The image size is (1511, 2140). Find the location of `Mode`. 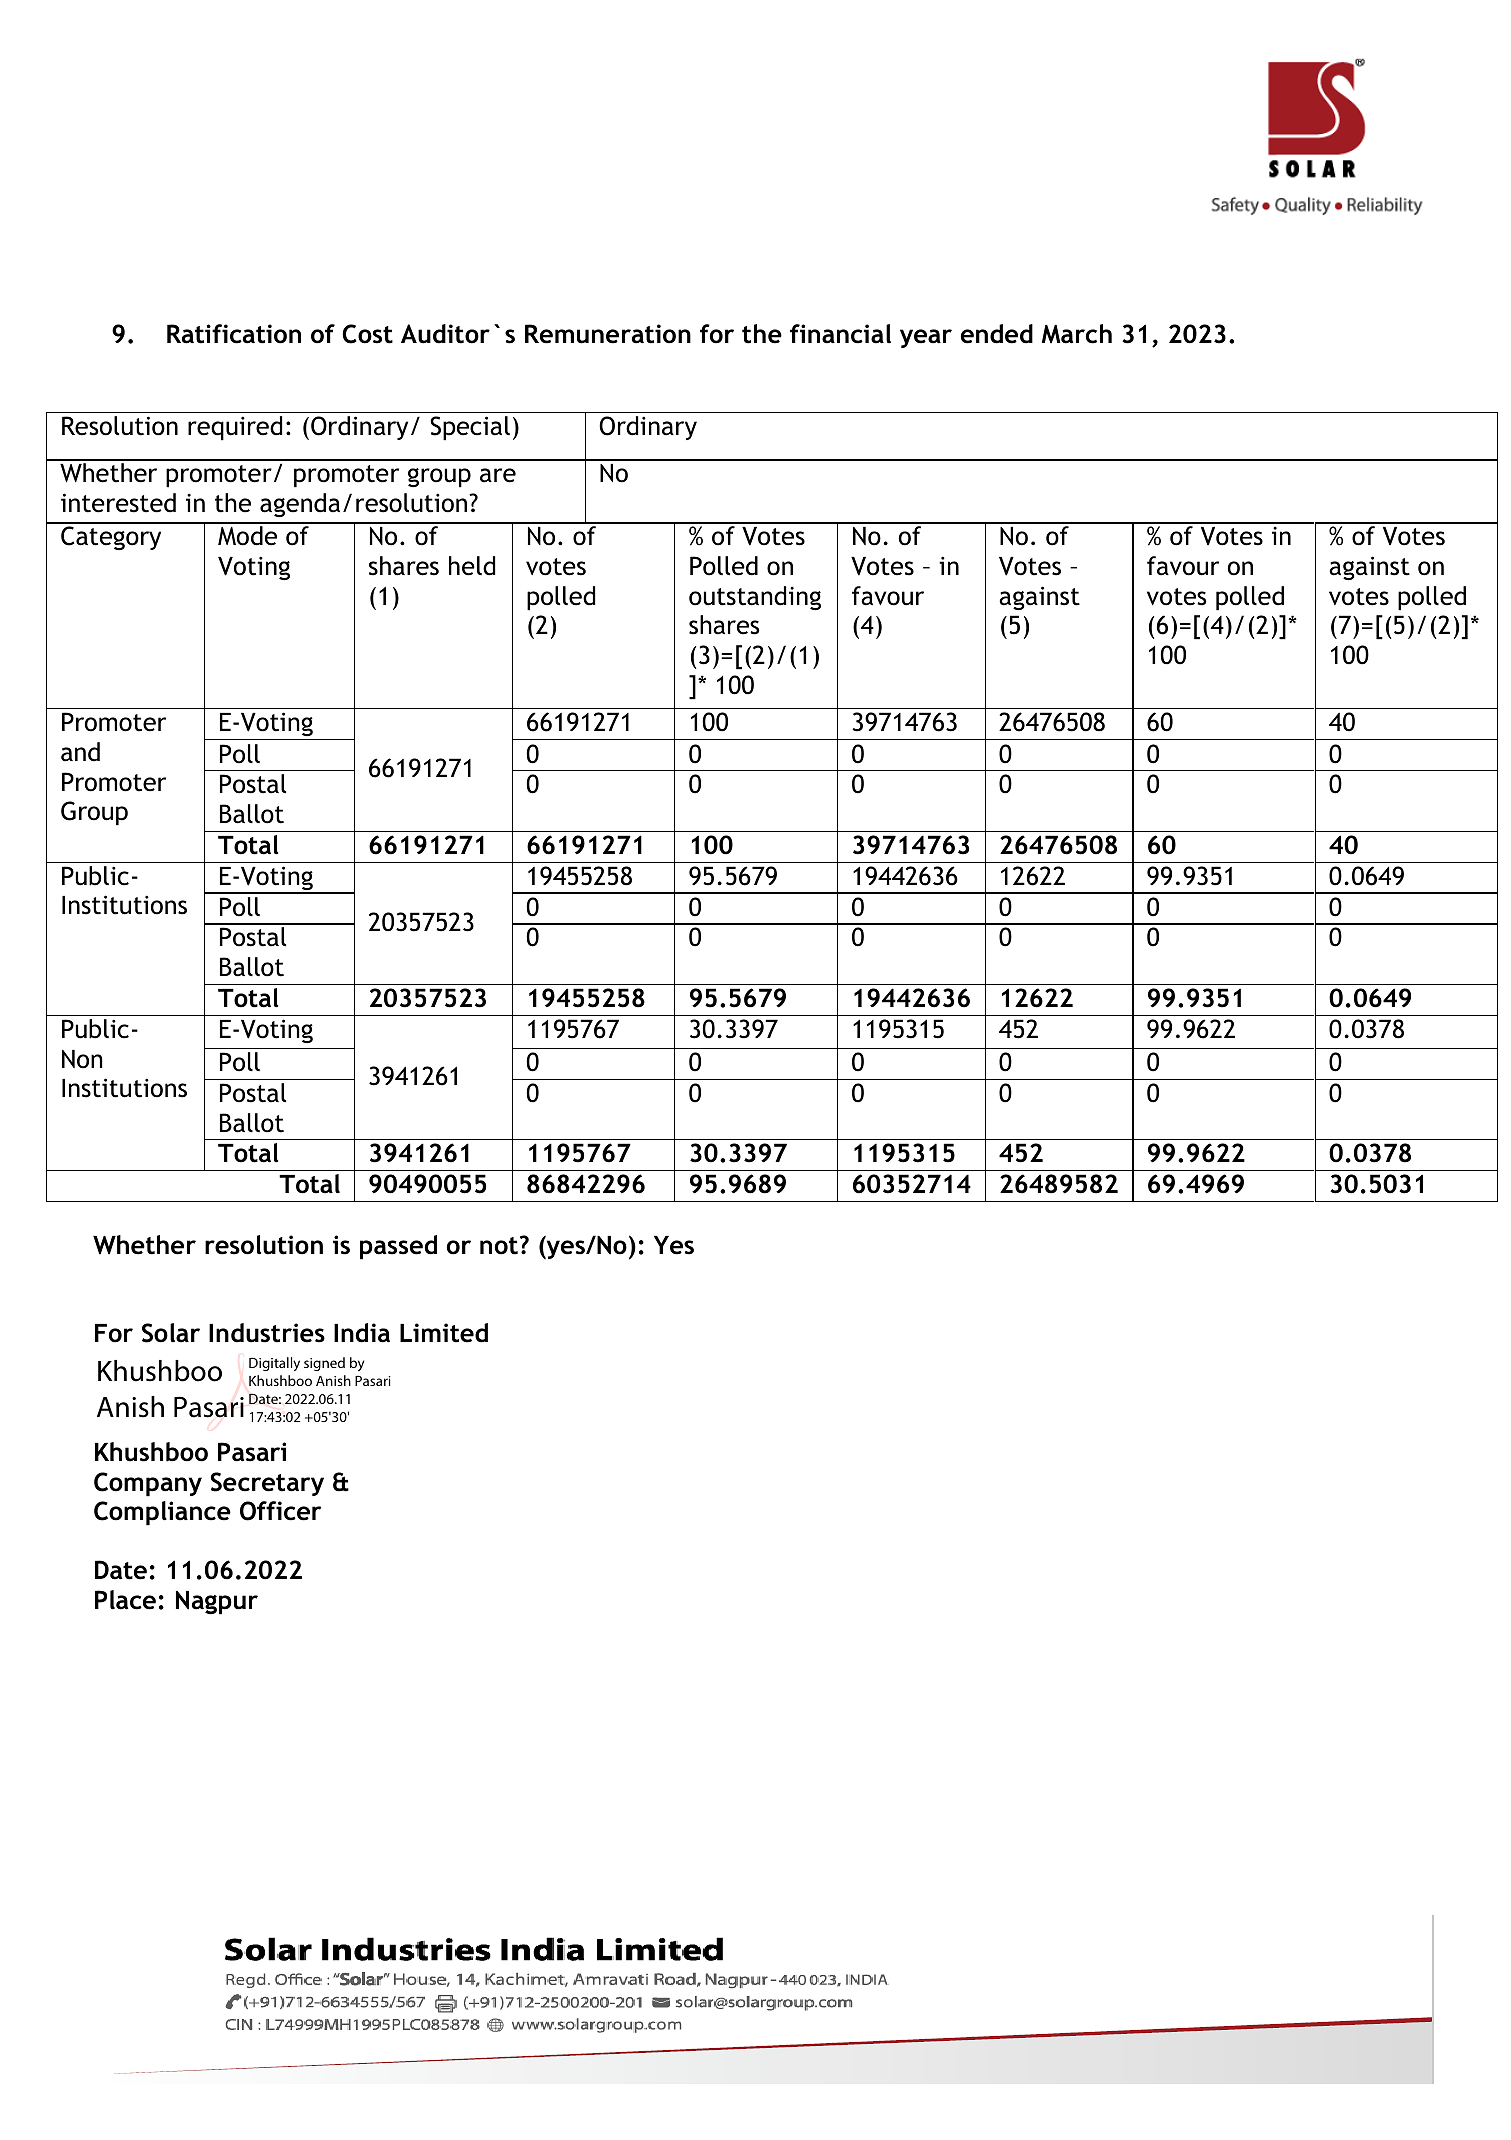

Mode is located at coordinates (247, 536).
